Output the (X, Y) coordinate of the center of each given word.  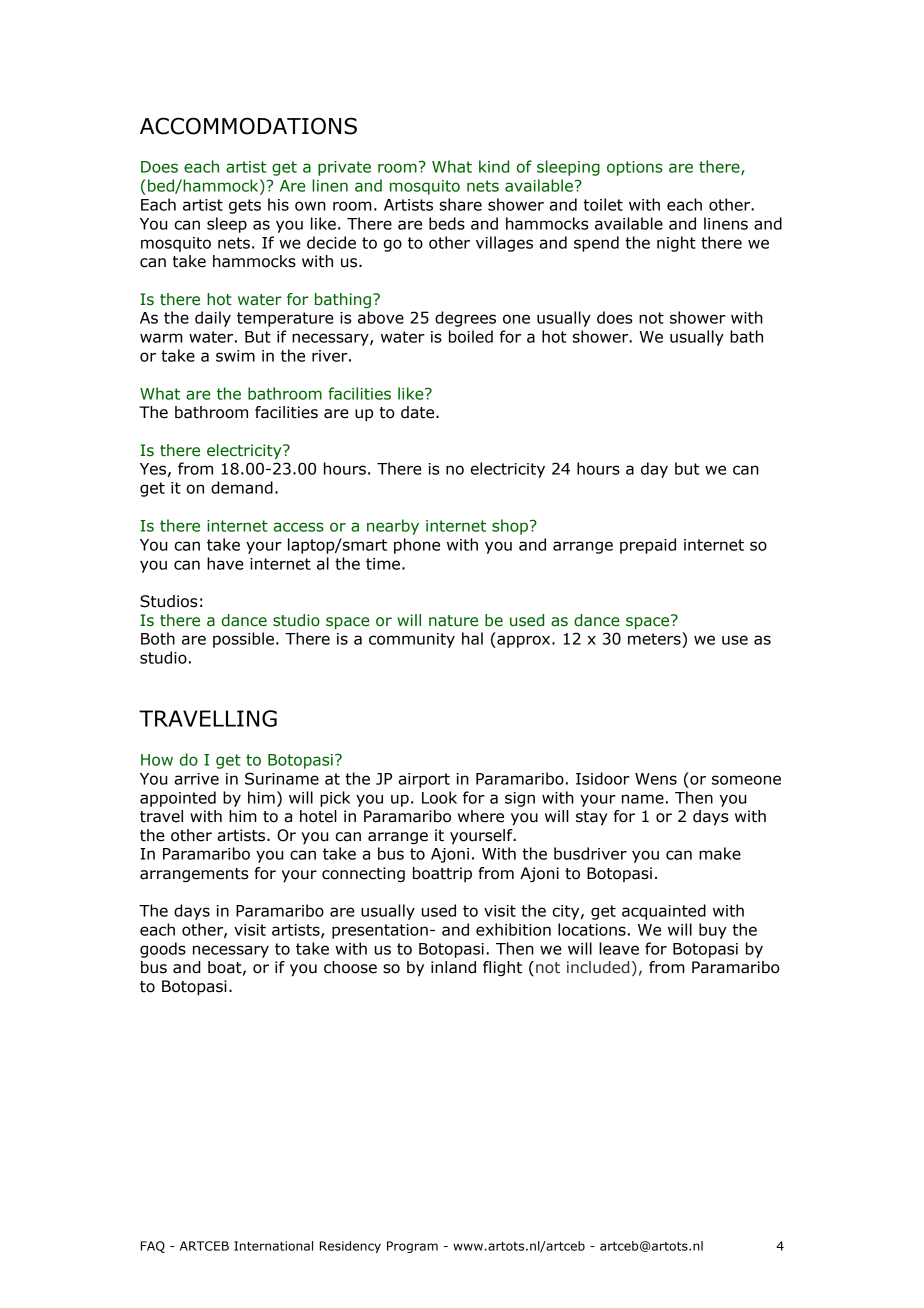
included (598, 967)
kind (494, 166)
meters (655, 638)
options (635, 168)
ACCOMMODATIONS (248, 126)
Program (412, 1247)
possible (243, 640)
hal (472, 638)
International (273, 1246)
